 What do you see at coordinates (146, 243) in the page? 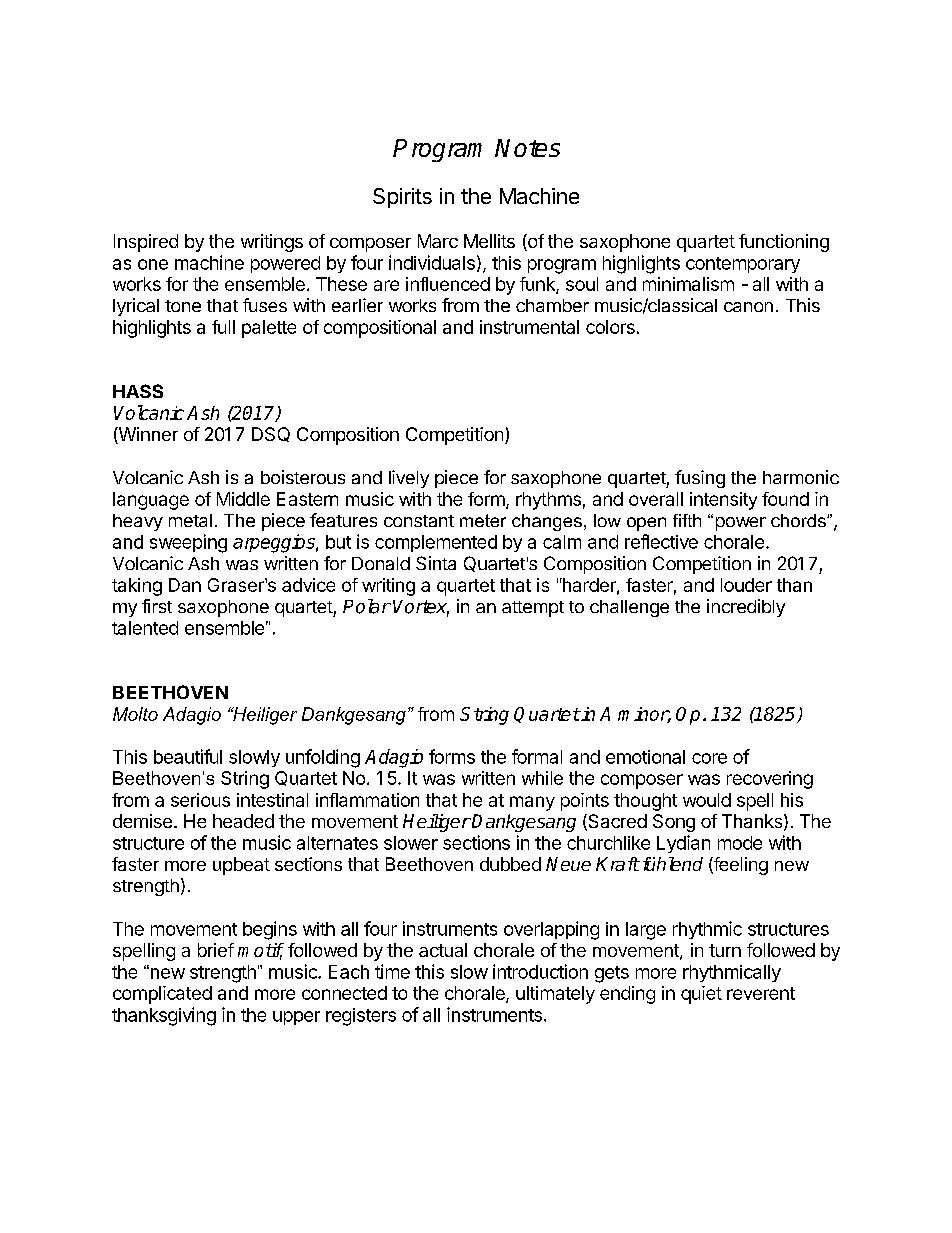
I see `Inspired` at bounding box center [146, 243].
